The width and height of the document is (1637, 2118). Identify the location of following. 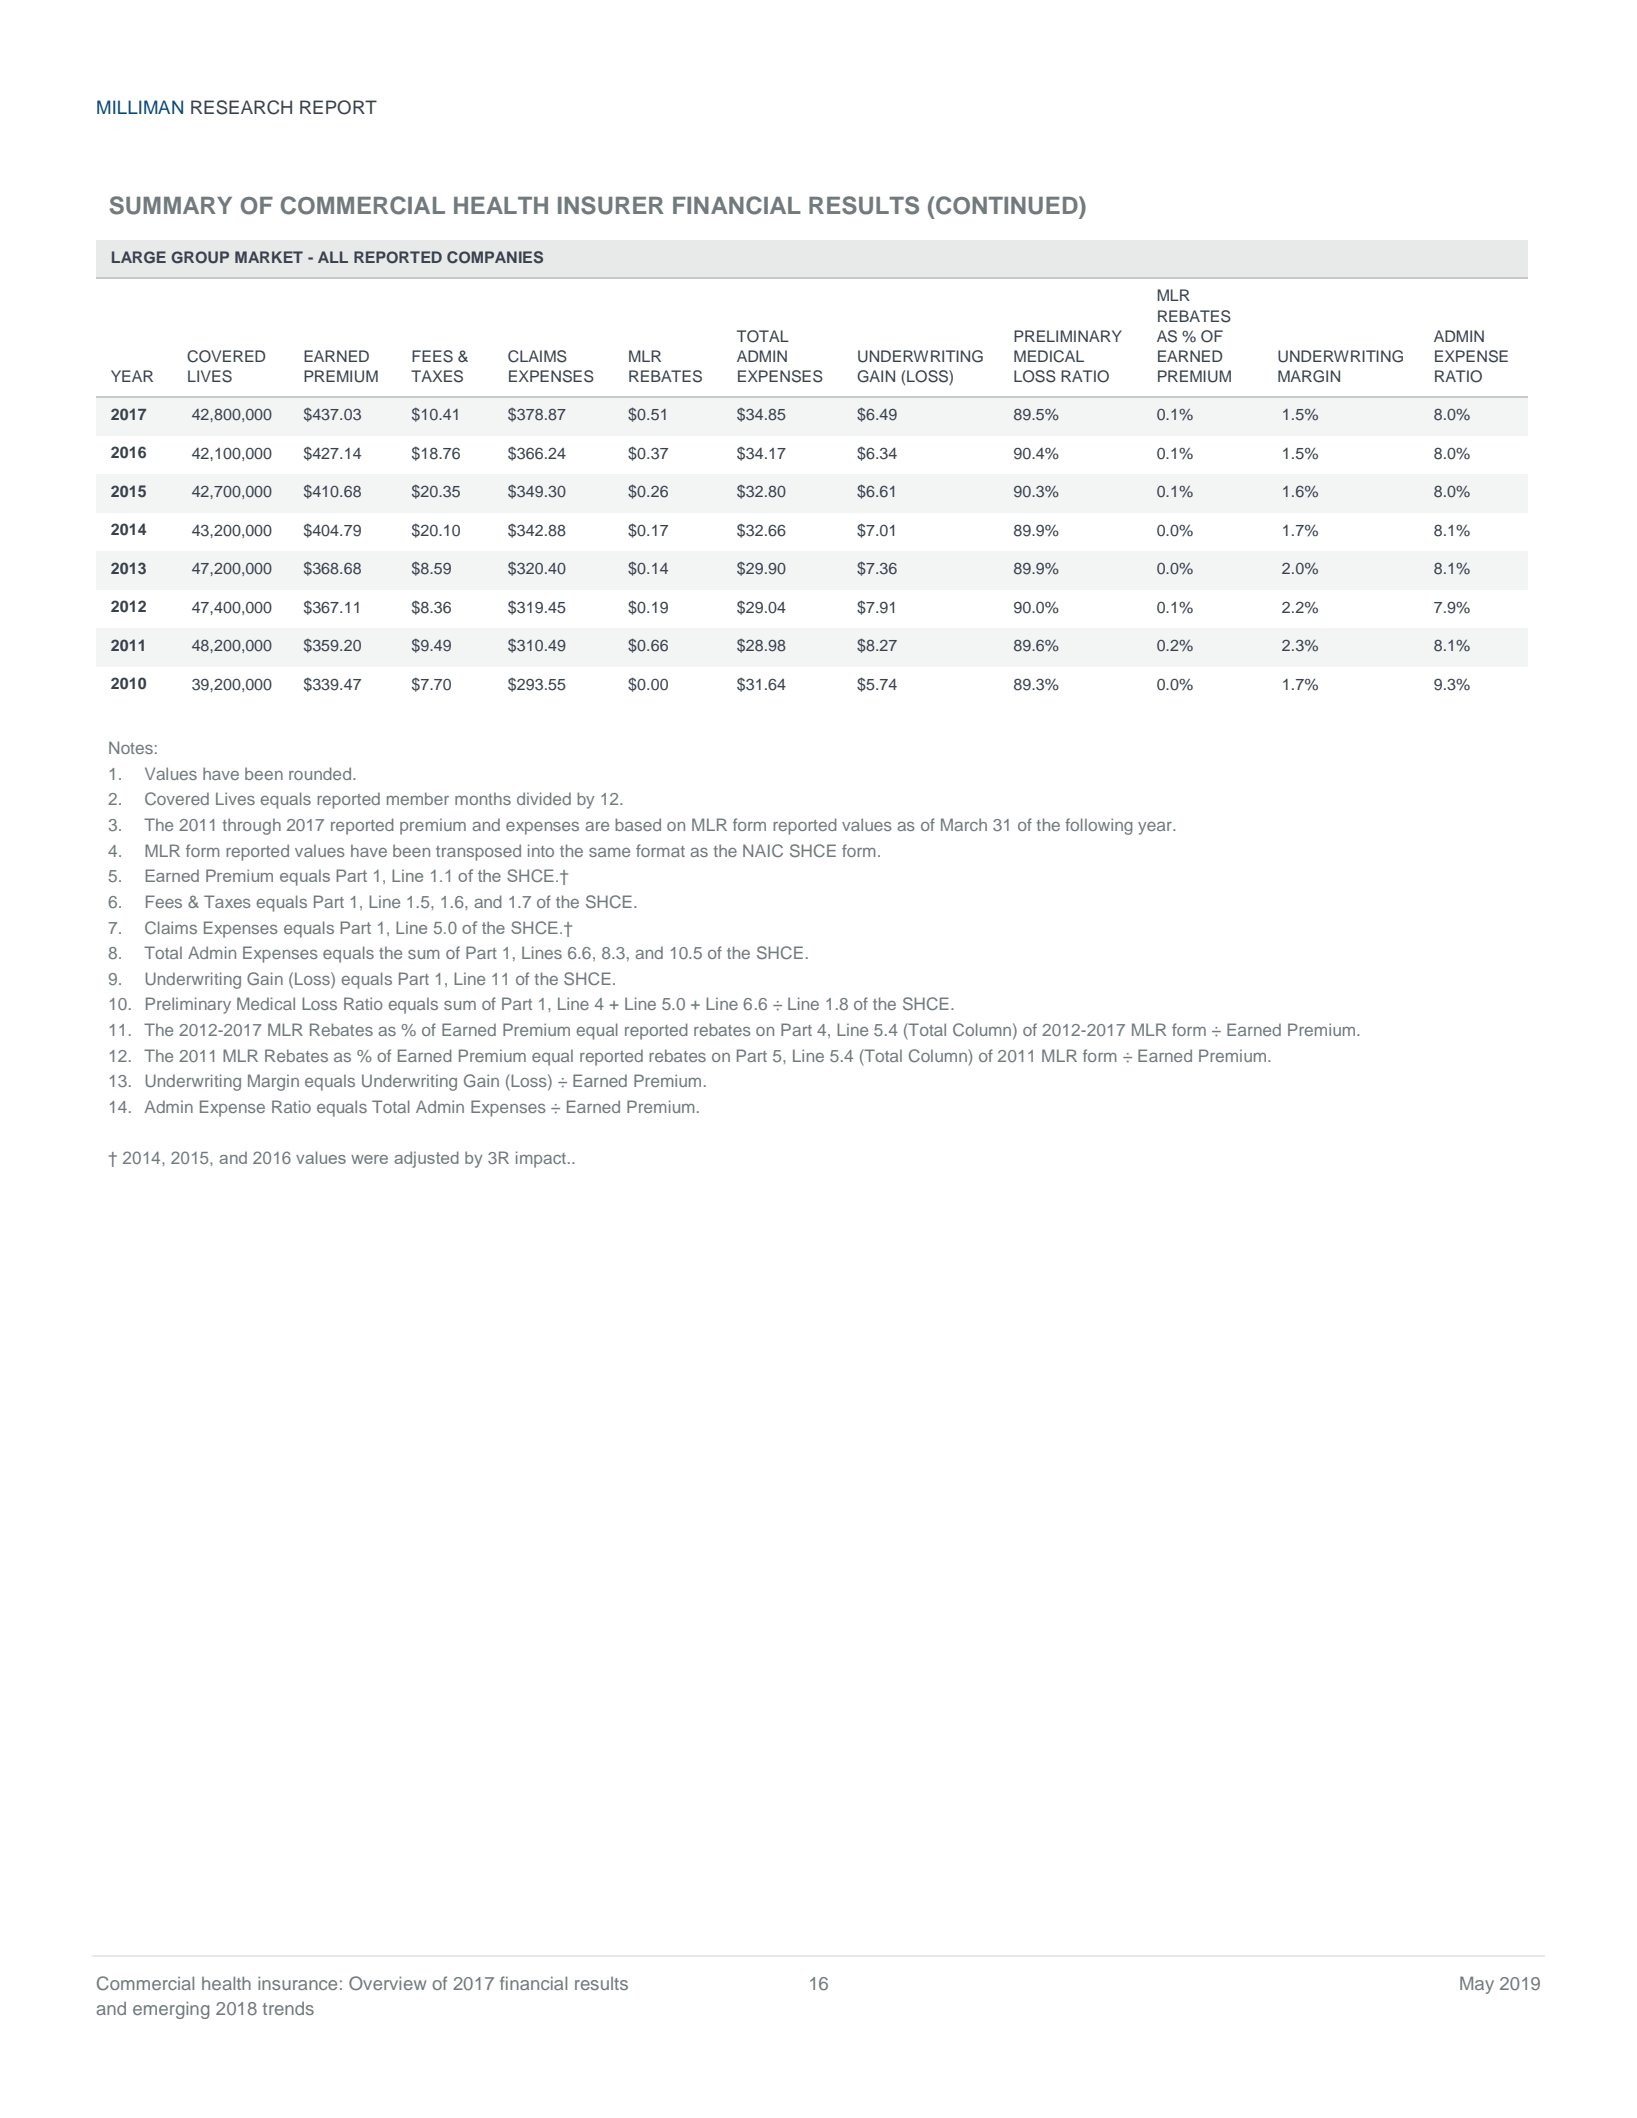
(1099, 826).
